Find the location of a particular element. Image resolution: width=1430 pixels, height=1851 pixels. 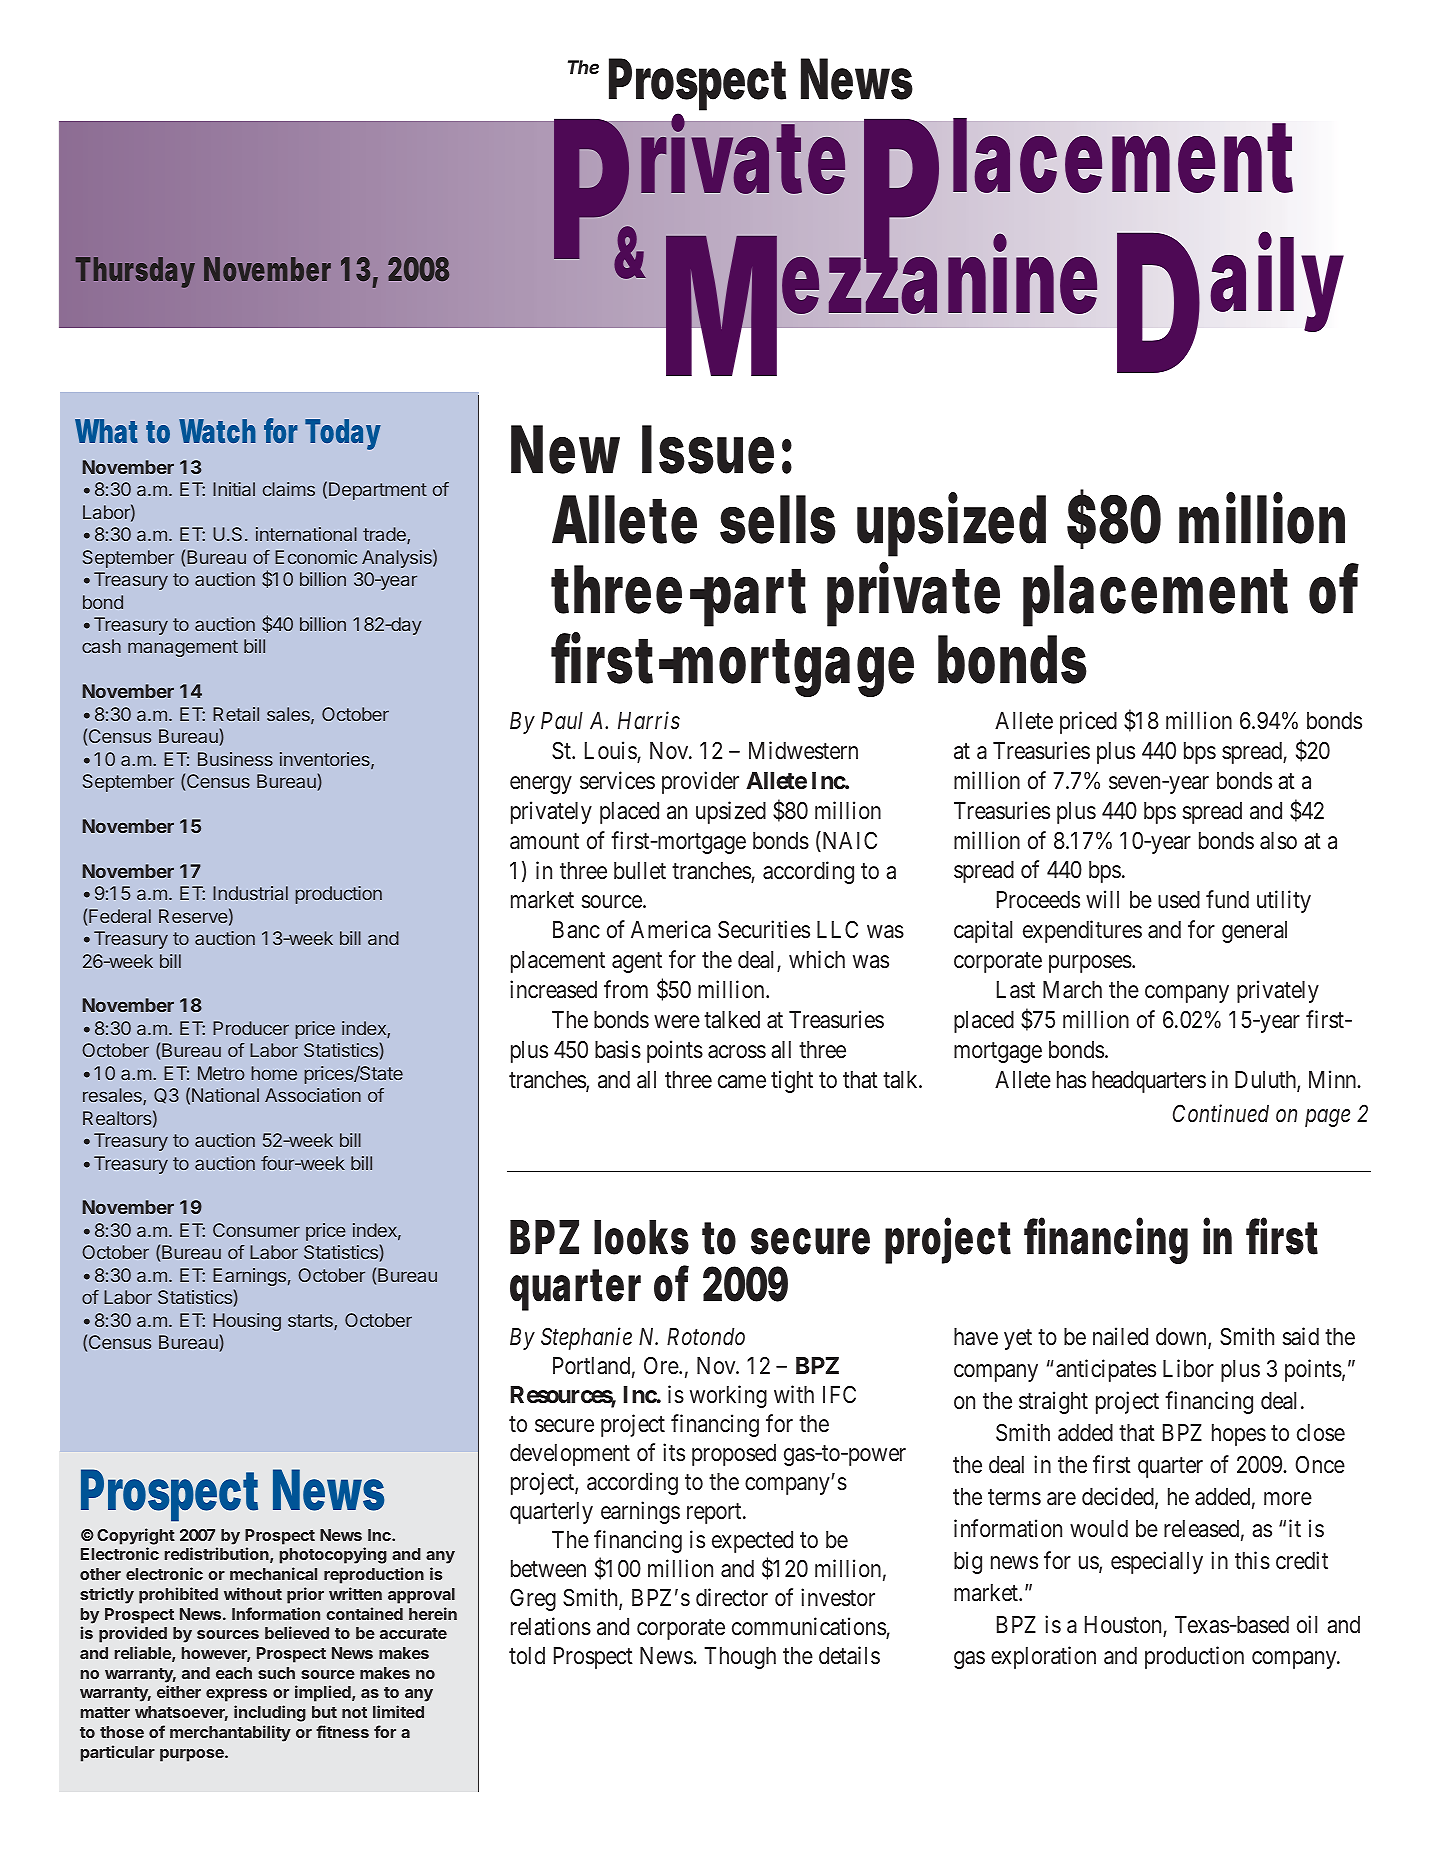

express is located at coordinates (236, 1695).
